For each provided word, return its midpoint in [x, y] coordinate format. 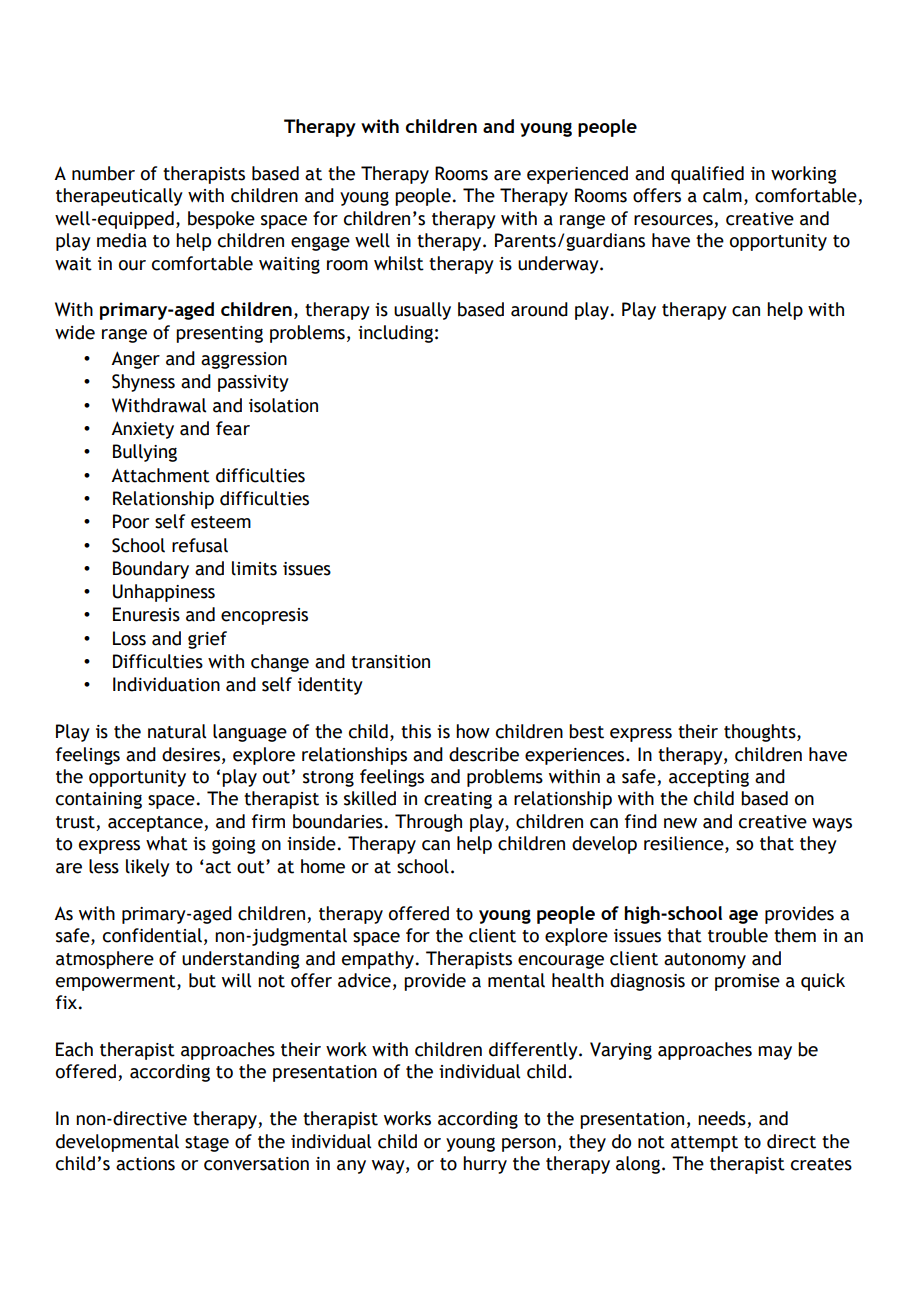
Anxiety [142, 430]
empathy [378, 960]
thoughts [761, 733]
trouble [738, 935]
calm [722, 195]
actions [145, 1164]
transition [390, 662]
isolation [283, 405]
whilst [399, 263]
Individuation [166, 684]
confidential [152, 935]
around [539, 309]
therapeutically [119, 197]
